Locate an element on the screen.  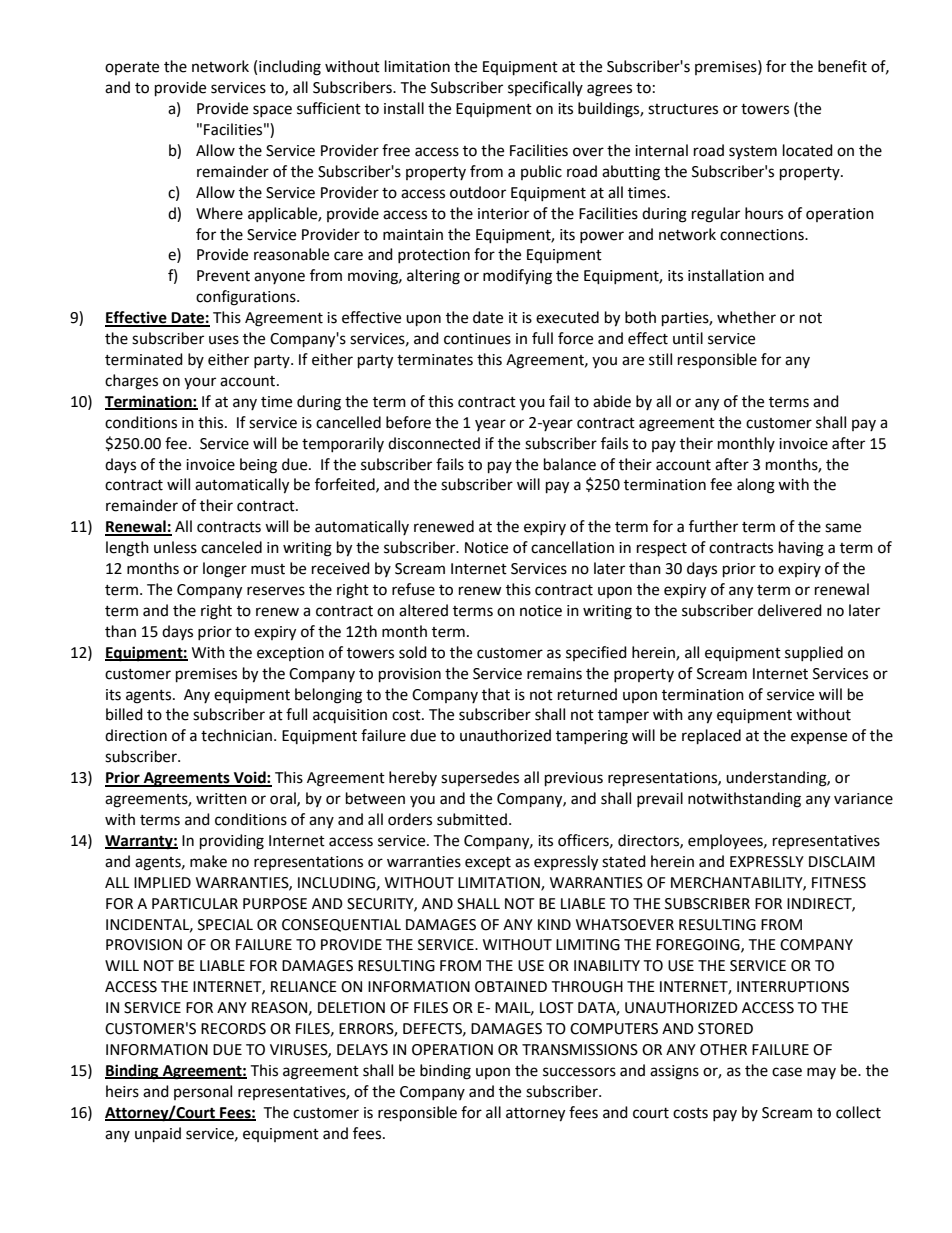
longer is located at coordinates (225, 570).
